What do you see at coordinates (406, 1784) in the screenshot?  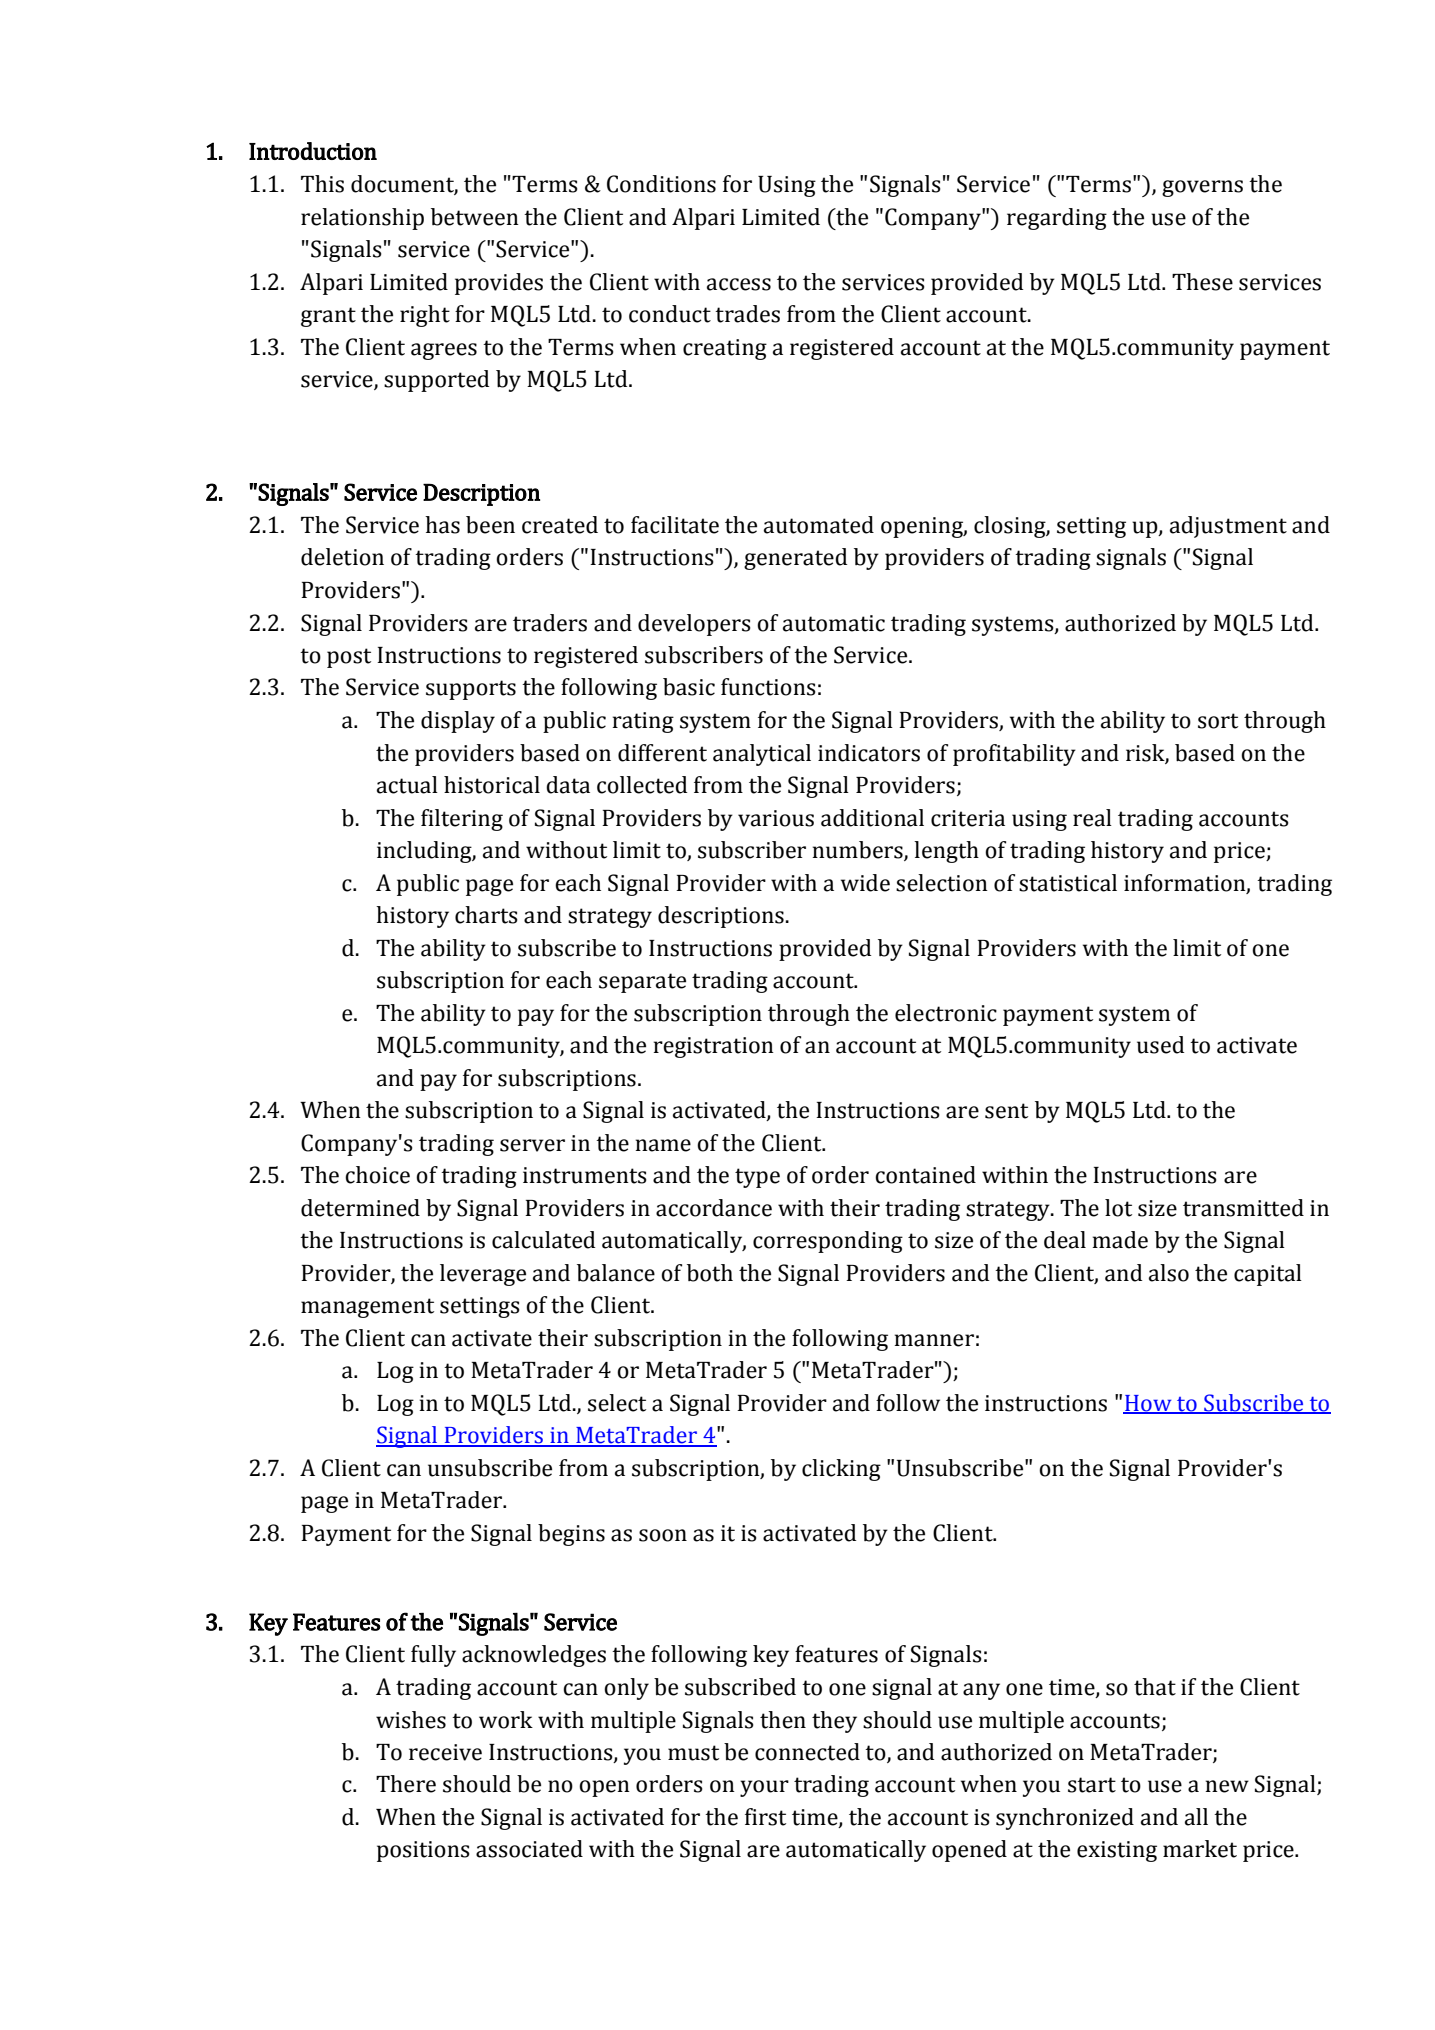 I see `There` at bounding box center [406, 1784].
